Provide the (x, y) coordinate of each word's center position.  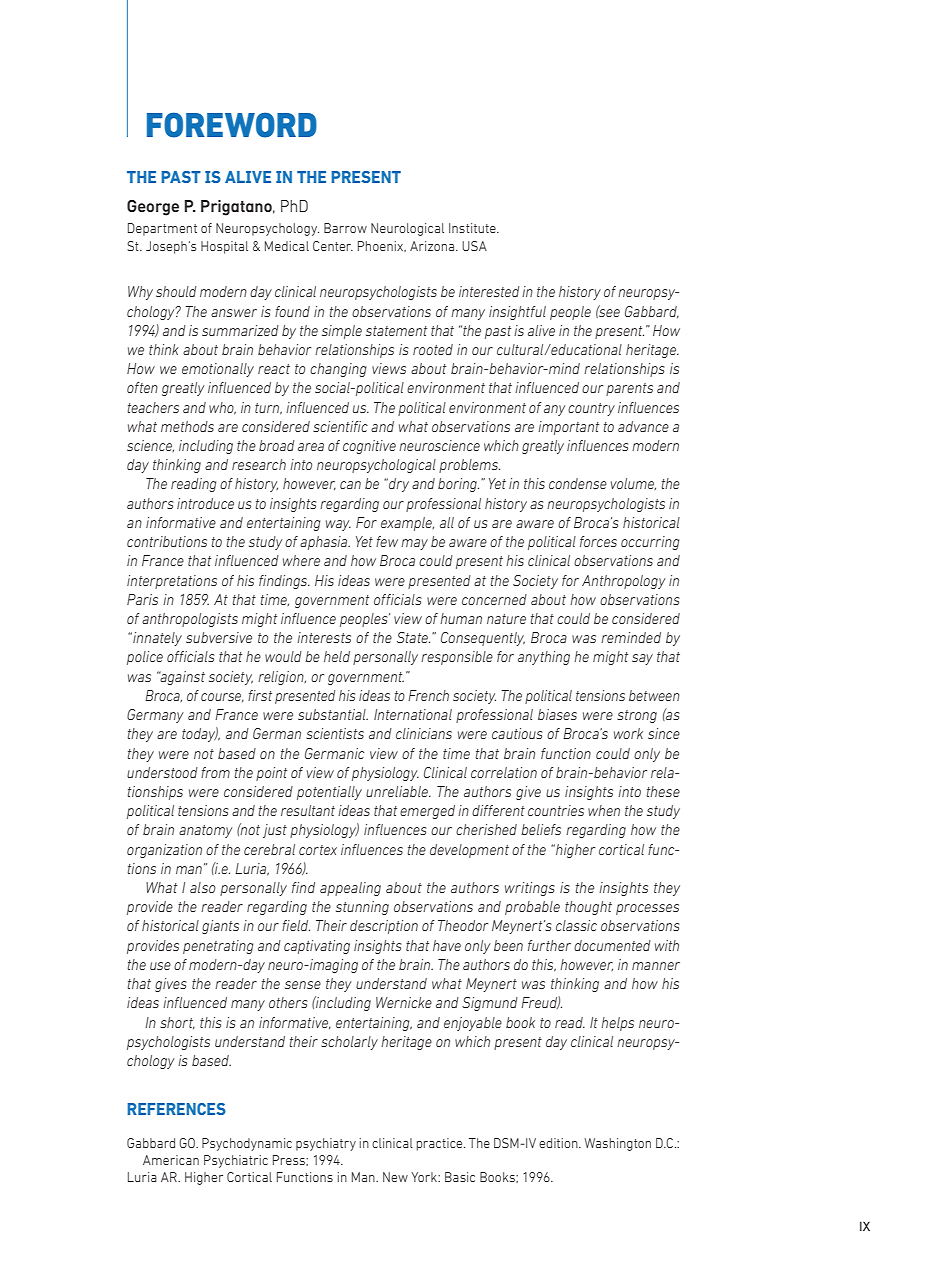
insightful (517, 313)
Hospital (224, 247)
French (428, 695)
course (222, 697)
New (395, 1177)
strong (637, 716)
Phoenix (382, 246)
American (171, 1160)
